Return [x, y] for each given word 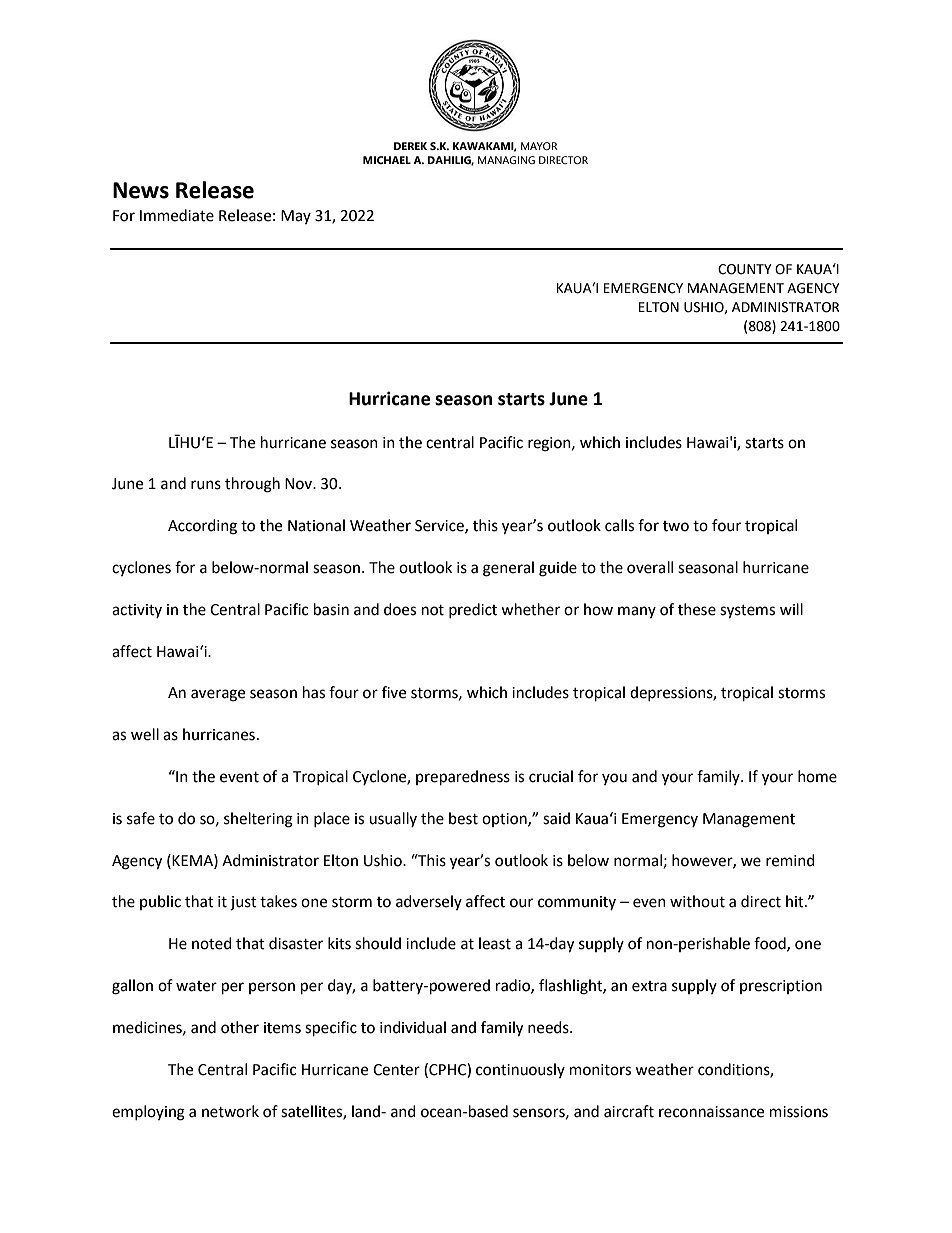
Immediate [177, 215]
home [817, 776]
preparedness [463, 778]
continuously [520, 1070]
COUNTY [745, 269]
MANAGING [506, 160]
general [508, 569]
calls [619, 525]
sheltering [258, 820]
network [230, 1111]
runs [206, 485]
